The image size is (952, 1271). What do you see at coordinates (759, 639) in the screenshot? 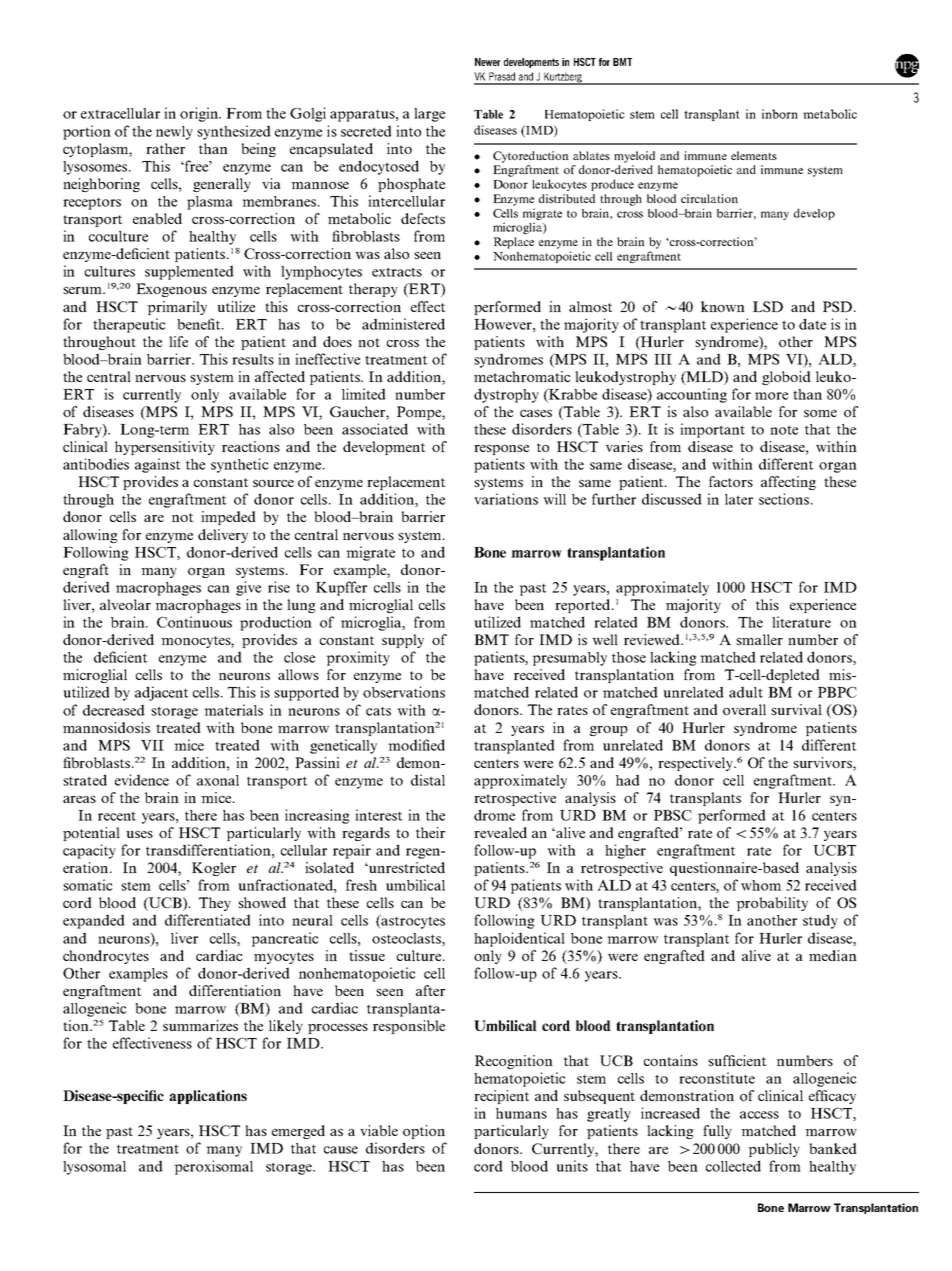
I see `smaller` at bounding box center [759, 639].
